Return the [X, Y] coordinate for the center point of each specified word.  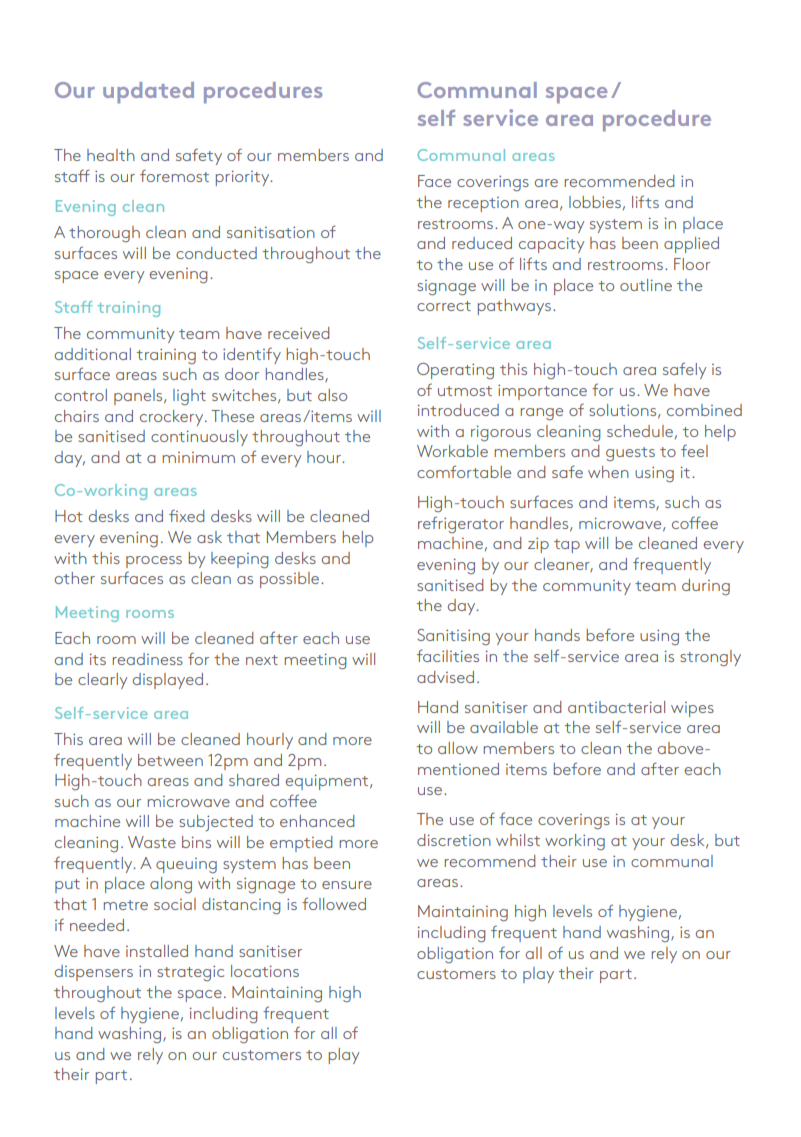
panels [139, 397]
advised [445, 677]
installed [157, 951]
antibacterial [616, 707]
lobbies [595, 202]
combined [704, 410]
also [332, 395]
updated [148, 92]
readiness [148, 659]
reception [483, 204]
